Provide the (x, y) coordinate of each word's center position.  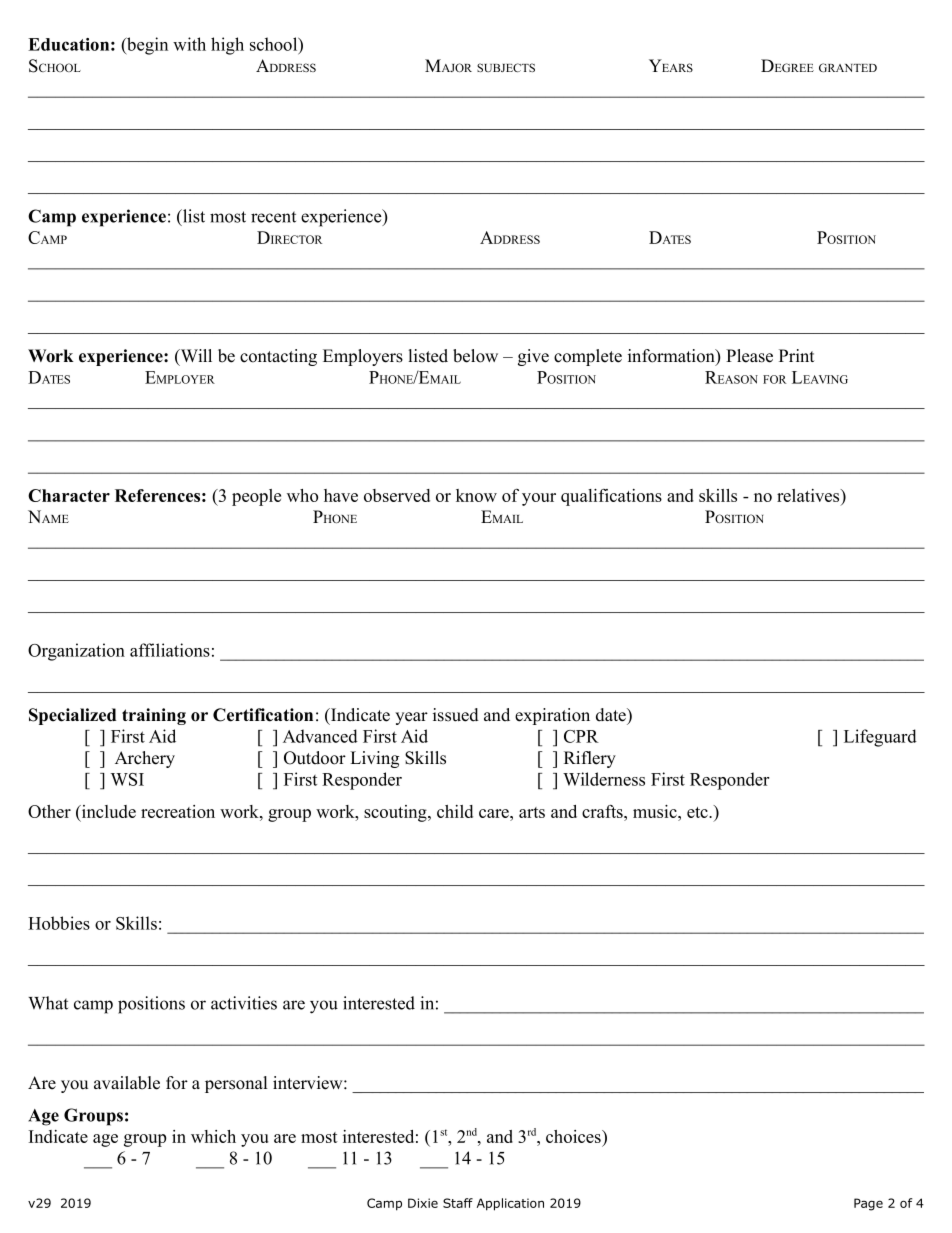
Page (868, 1204)
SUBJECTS (506, 67)
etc (698, 812)
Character (69, 495)
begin (146, 46)
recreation (178, 811)
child (455, 811)
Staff (458, 1203)
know (476, 495)
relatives (809, 495)
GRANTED (848, 67)
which (213, 1136)
